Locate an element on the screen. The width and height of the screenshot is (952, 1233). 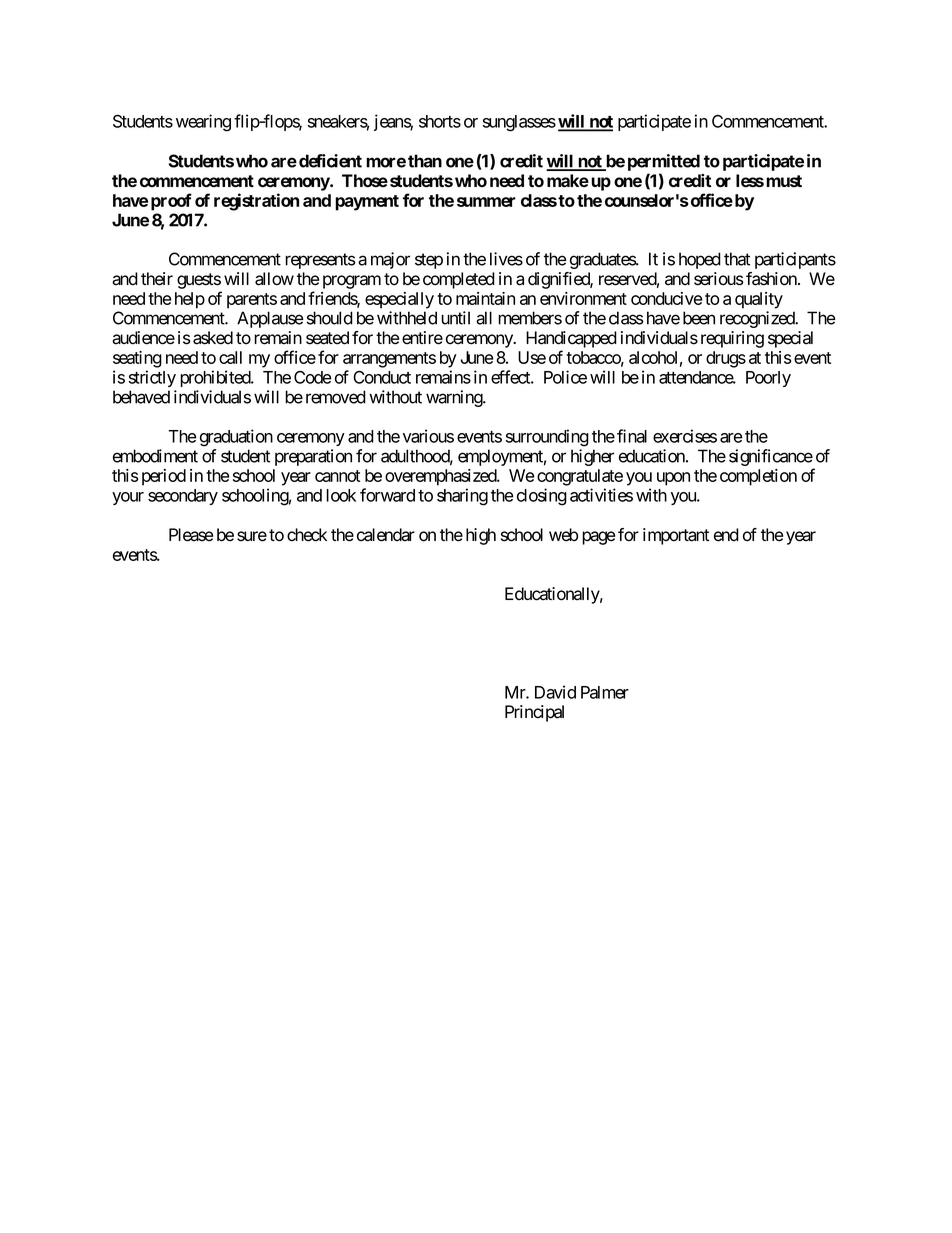
warning is located at coordinates (455, 398).
